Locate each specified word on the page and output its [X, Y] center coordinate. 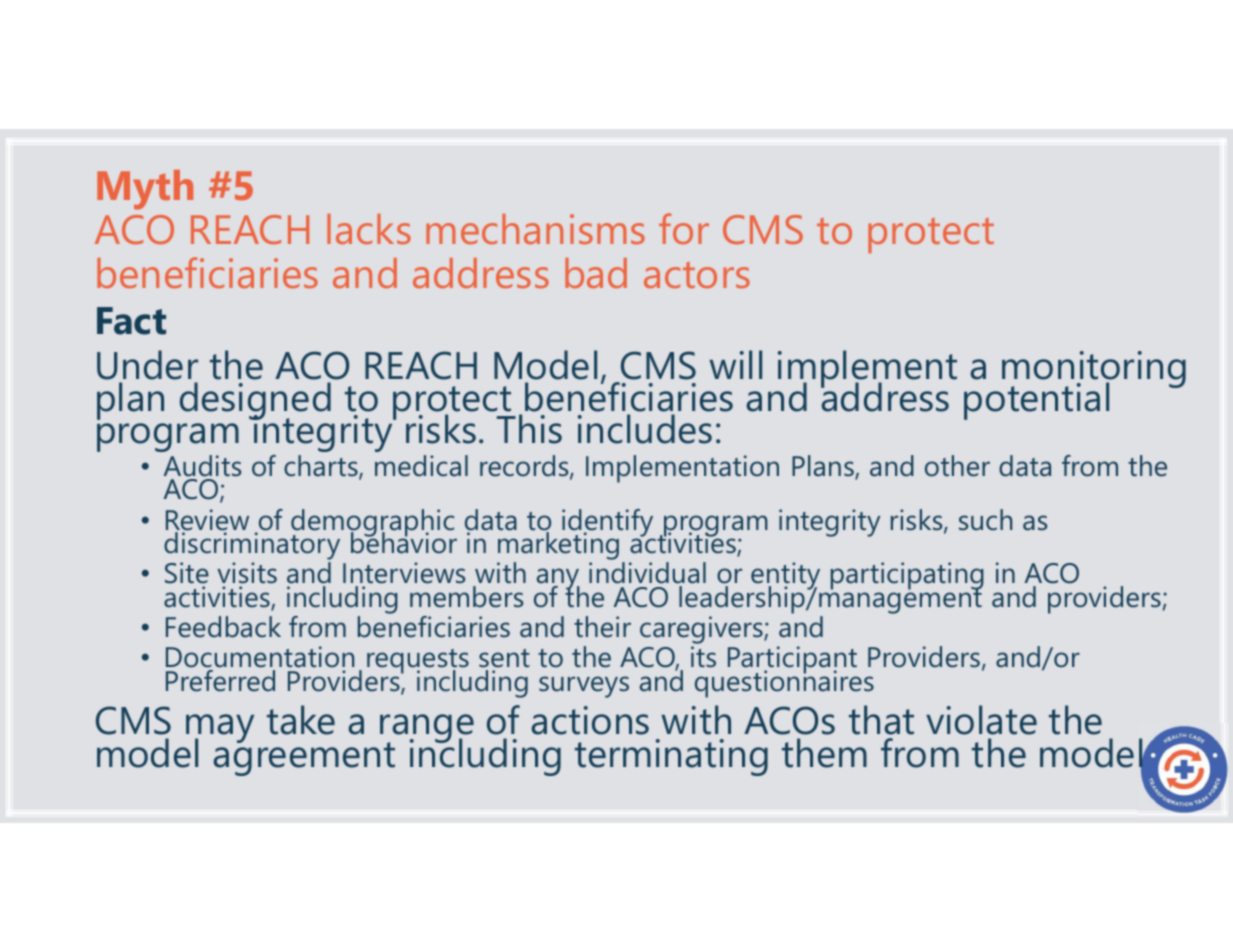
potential [1036, 401]
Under [147, 365]
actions [590, 720]
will [735, 364]
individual [647, 574]
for [684, 228]
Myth [145, 190]
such [985, 520]
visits [247, 574]
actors [697, 275]
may [220, 730]
